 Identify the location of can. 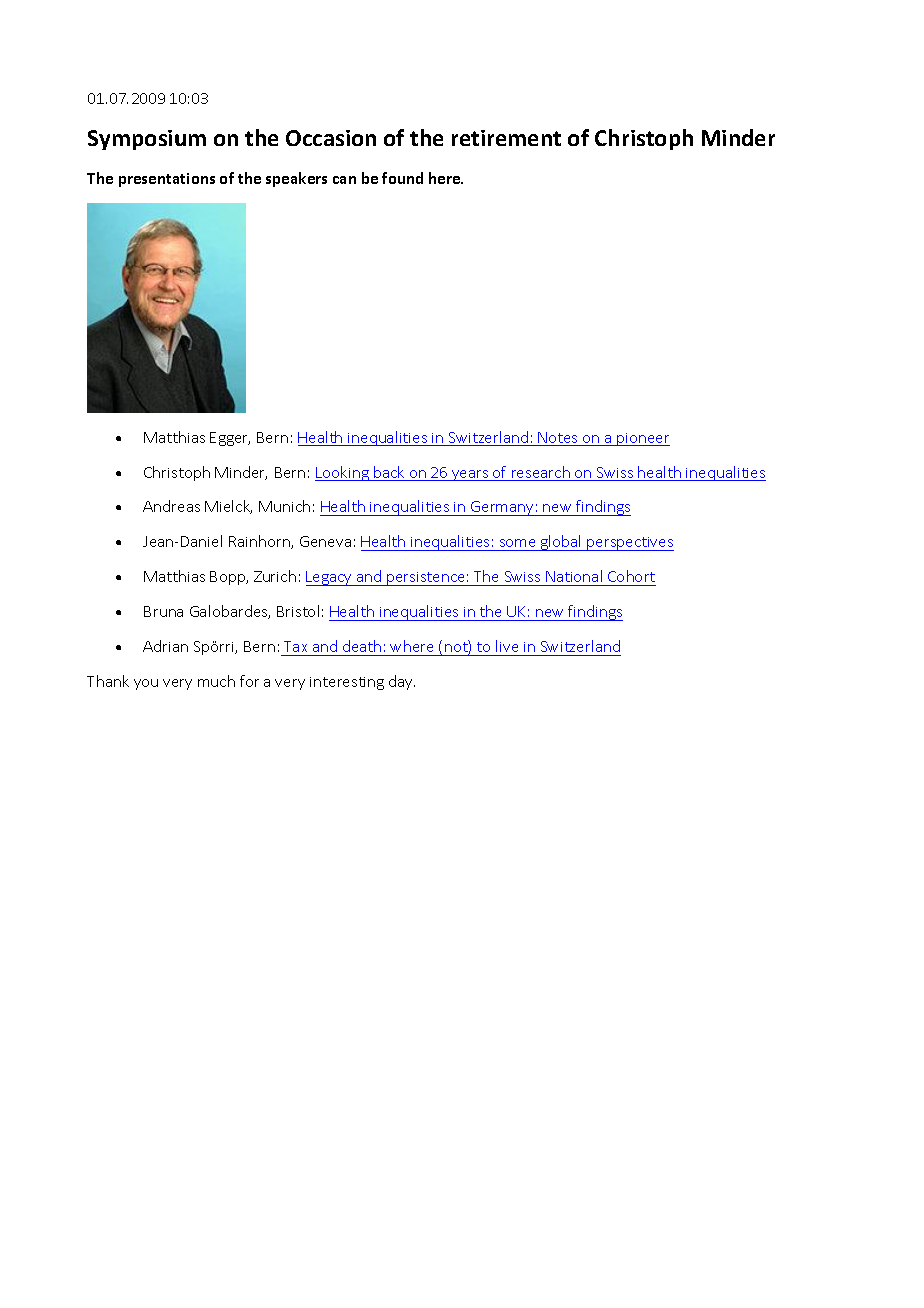
(344, 180).
